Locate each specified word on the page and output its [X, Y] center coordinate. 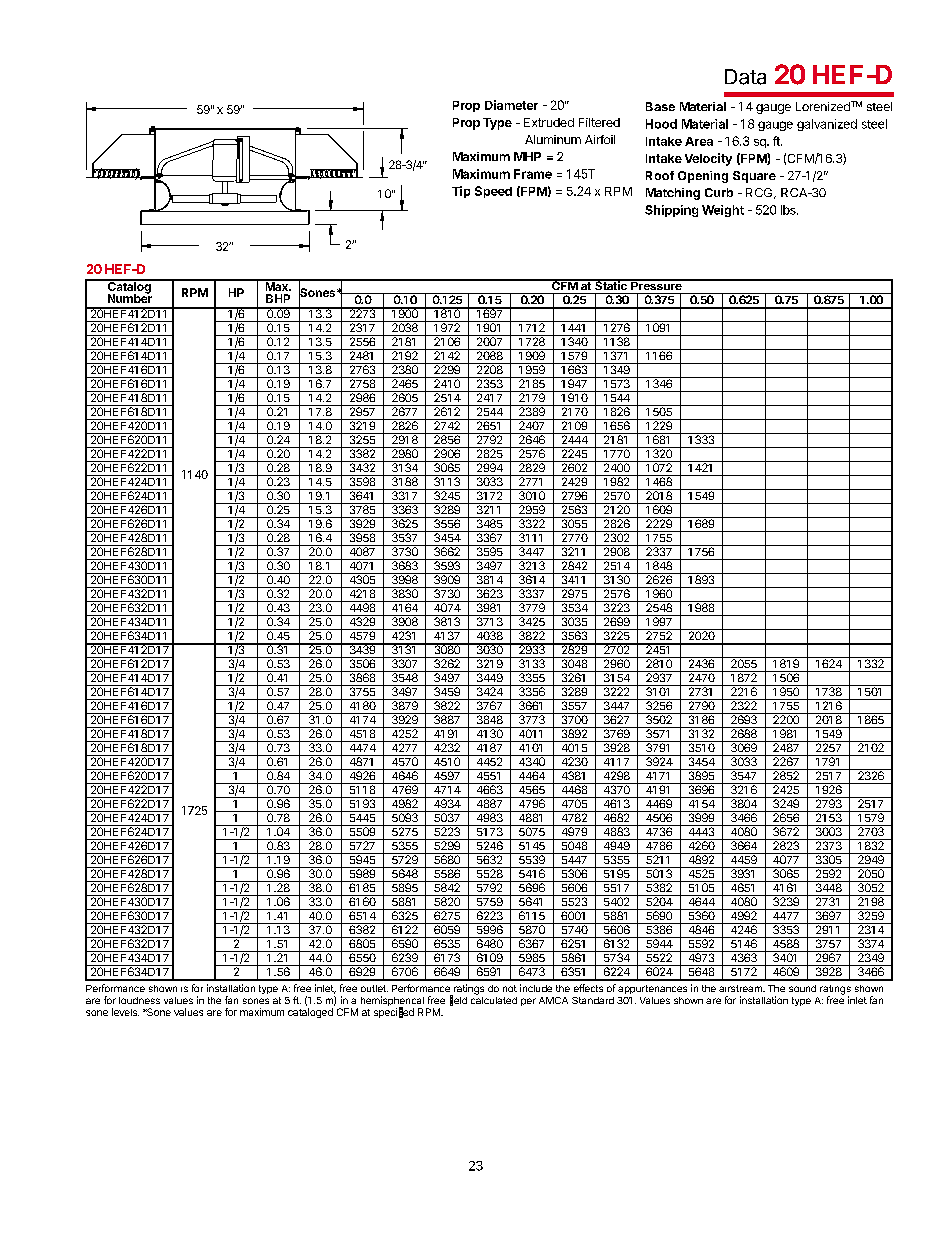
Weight [723, 211]
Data [745, 77]
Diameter [511, 105]
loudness [139, 1000]
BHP [278, 298]
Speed [493, 192]
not [510, 988]
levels [125, 1012]
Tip [461, 192]
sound [802, 988]
